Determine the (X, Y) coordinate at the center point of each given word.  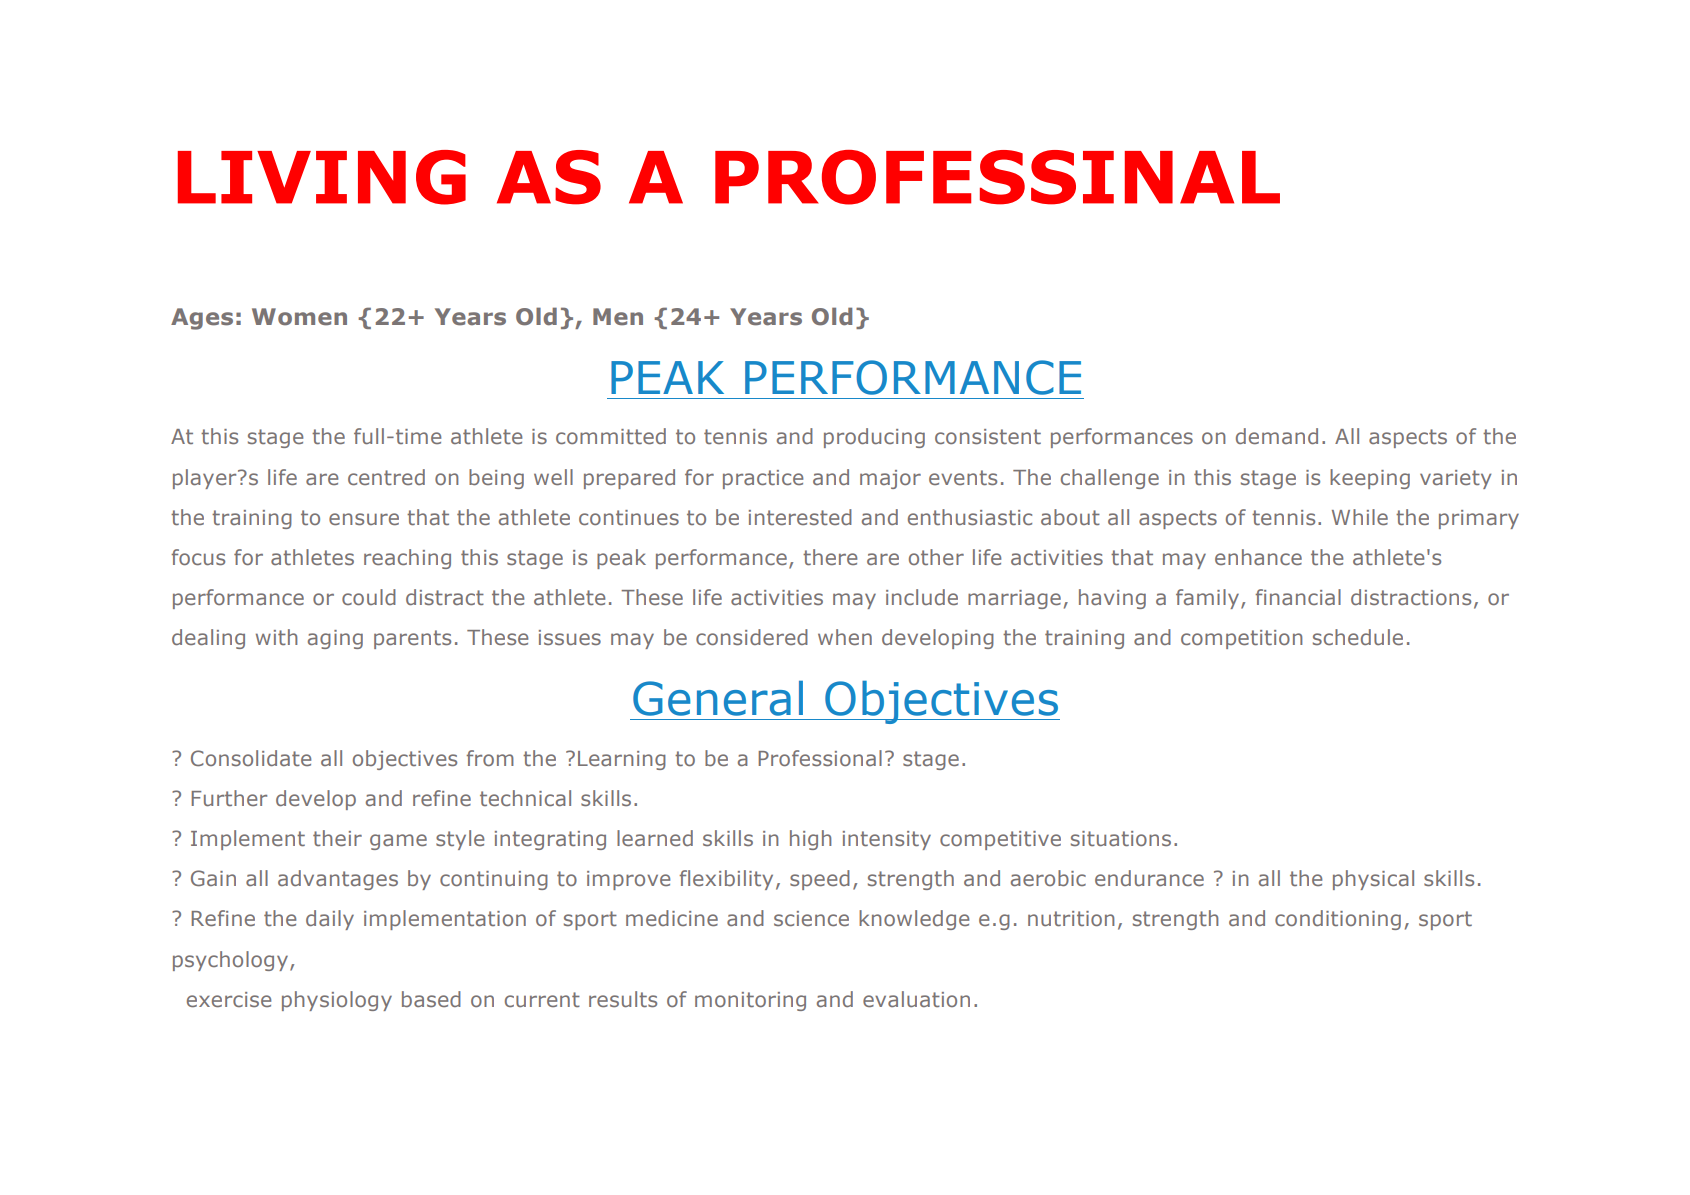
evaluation (916, 999)
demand (1277, 436)
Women (299, 317)
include (922, 597)
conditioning (1338, 920)
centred (386, 477)
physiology (337, 1001)
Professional (820, 758)
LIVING (322, 177)
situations (1121, 838)
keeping (1370, 479)
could (369, 597)
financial (1298, 597)
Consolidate (251, 758)
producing (874, 438)
